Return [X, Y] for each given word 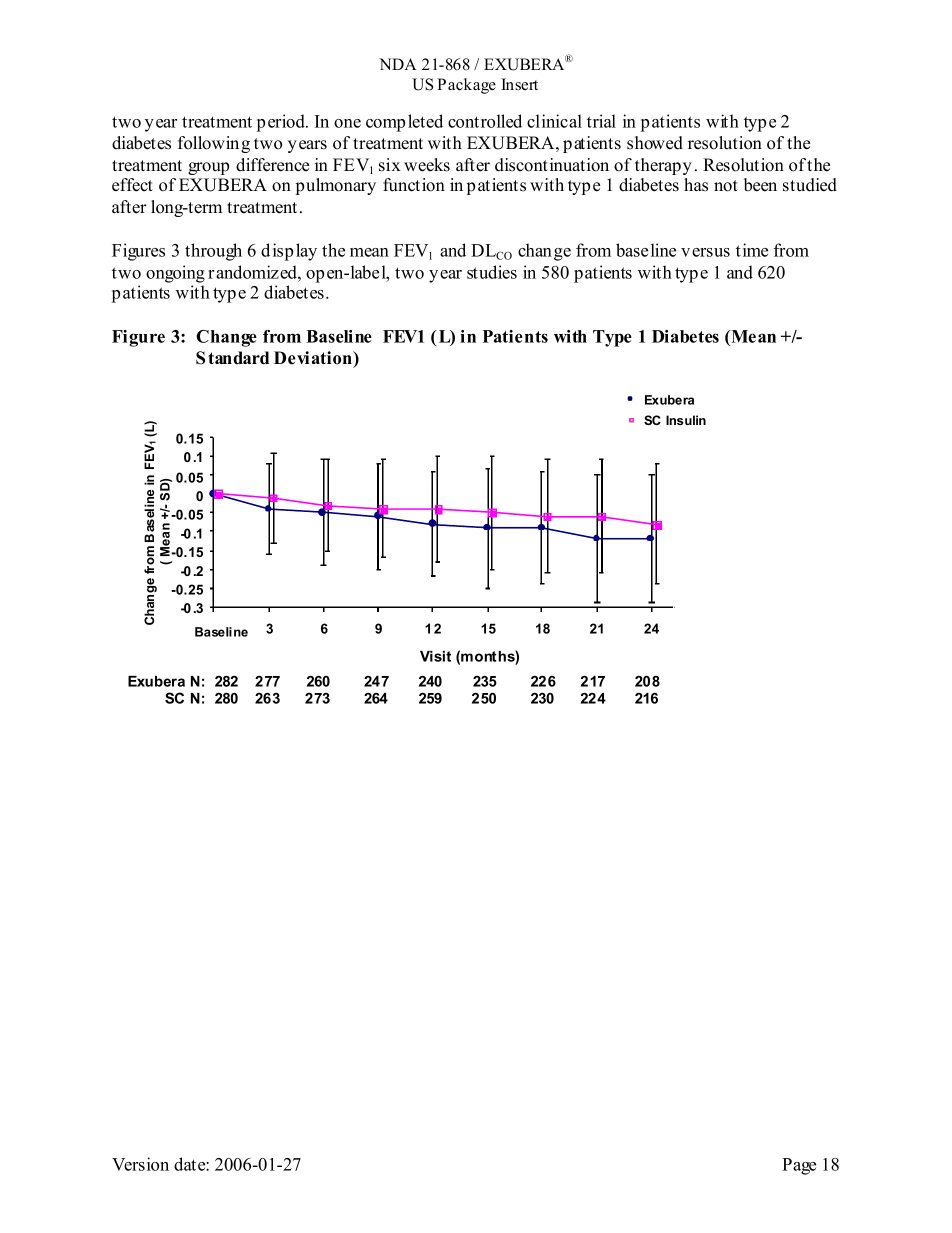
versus [705, 252]
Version [140, 1164]
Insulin [686, 420]
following [214, 144]
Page [799, 1166]
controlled [485, 121]
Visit [435, 656]
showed [655, 143]
